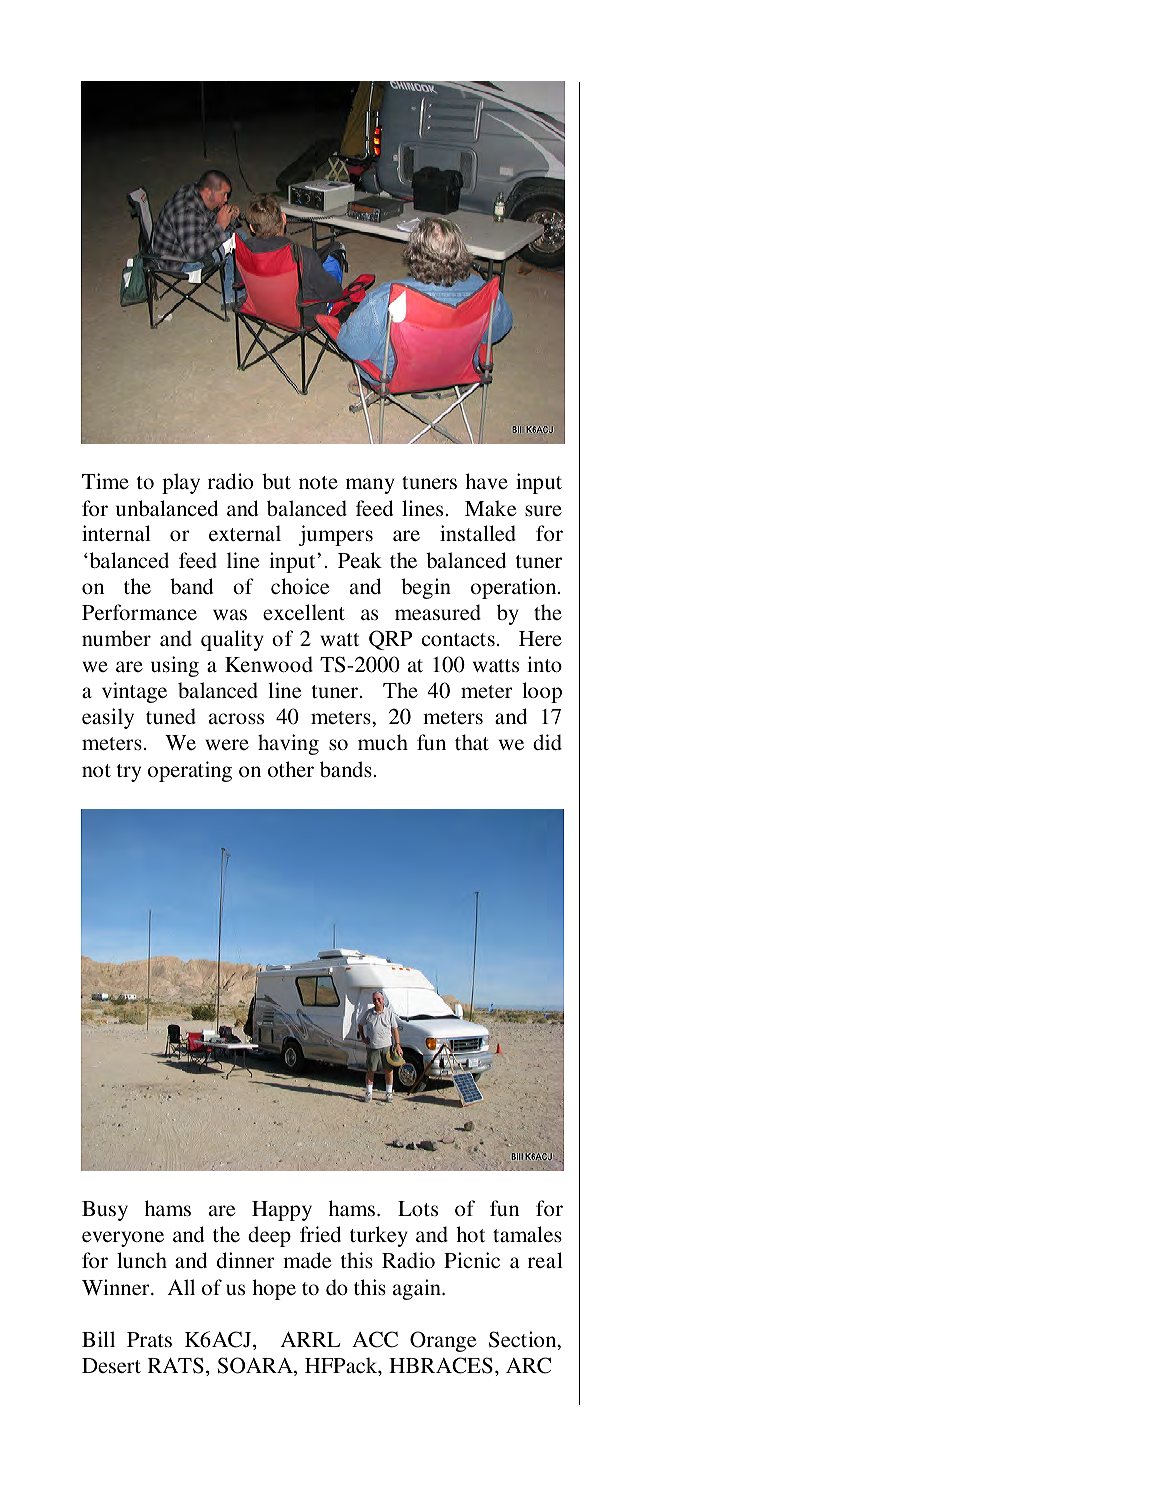 The width and height of the screenshot is (1159, 1499). I want to click on Make, so click(490, 508).
